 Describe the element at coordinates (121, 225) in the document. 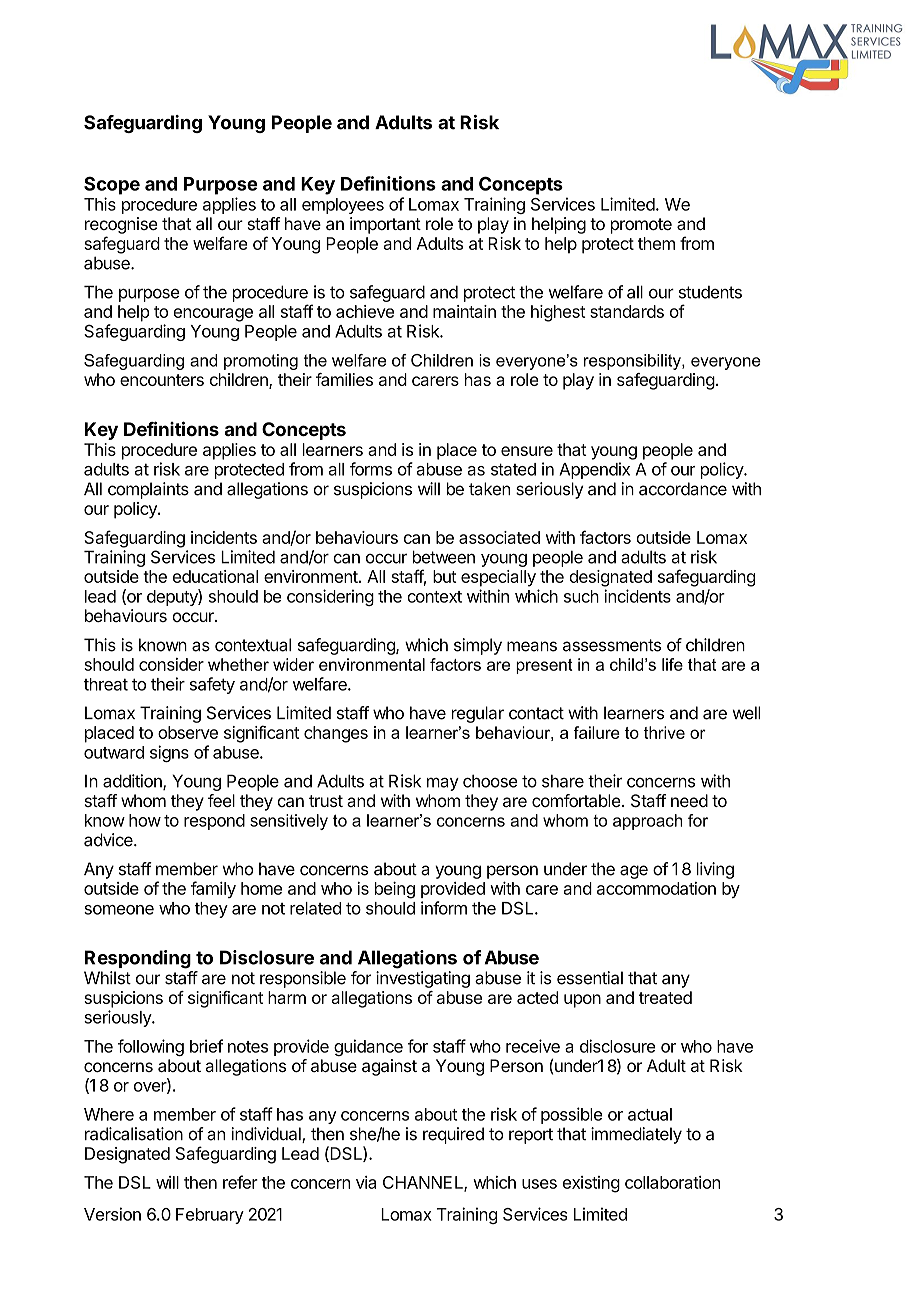

I see `recognise` at that location.
